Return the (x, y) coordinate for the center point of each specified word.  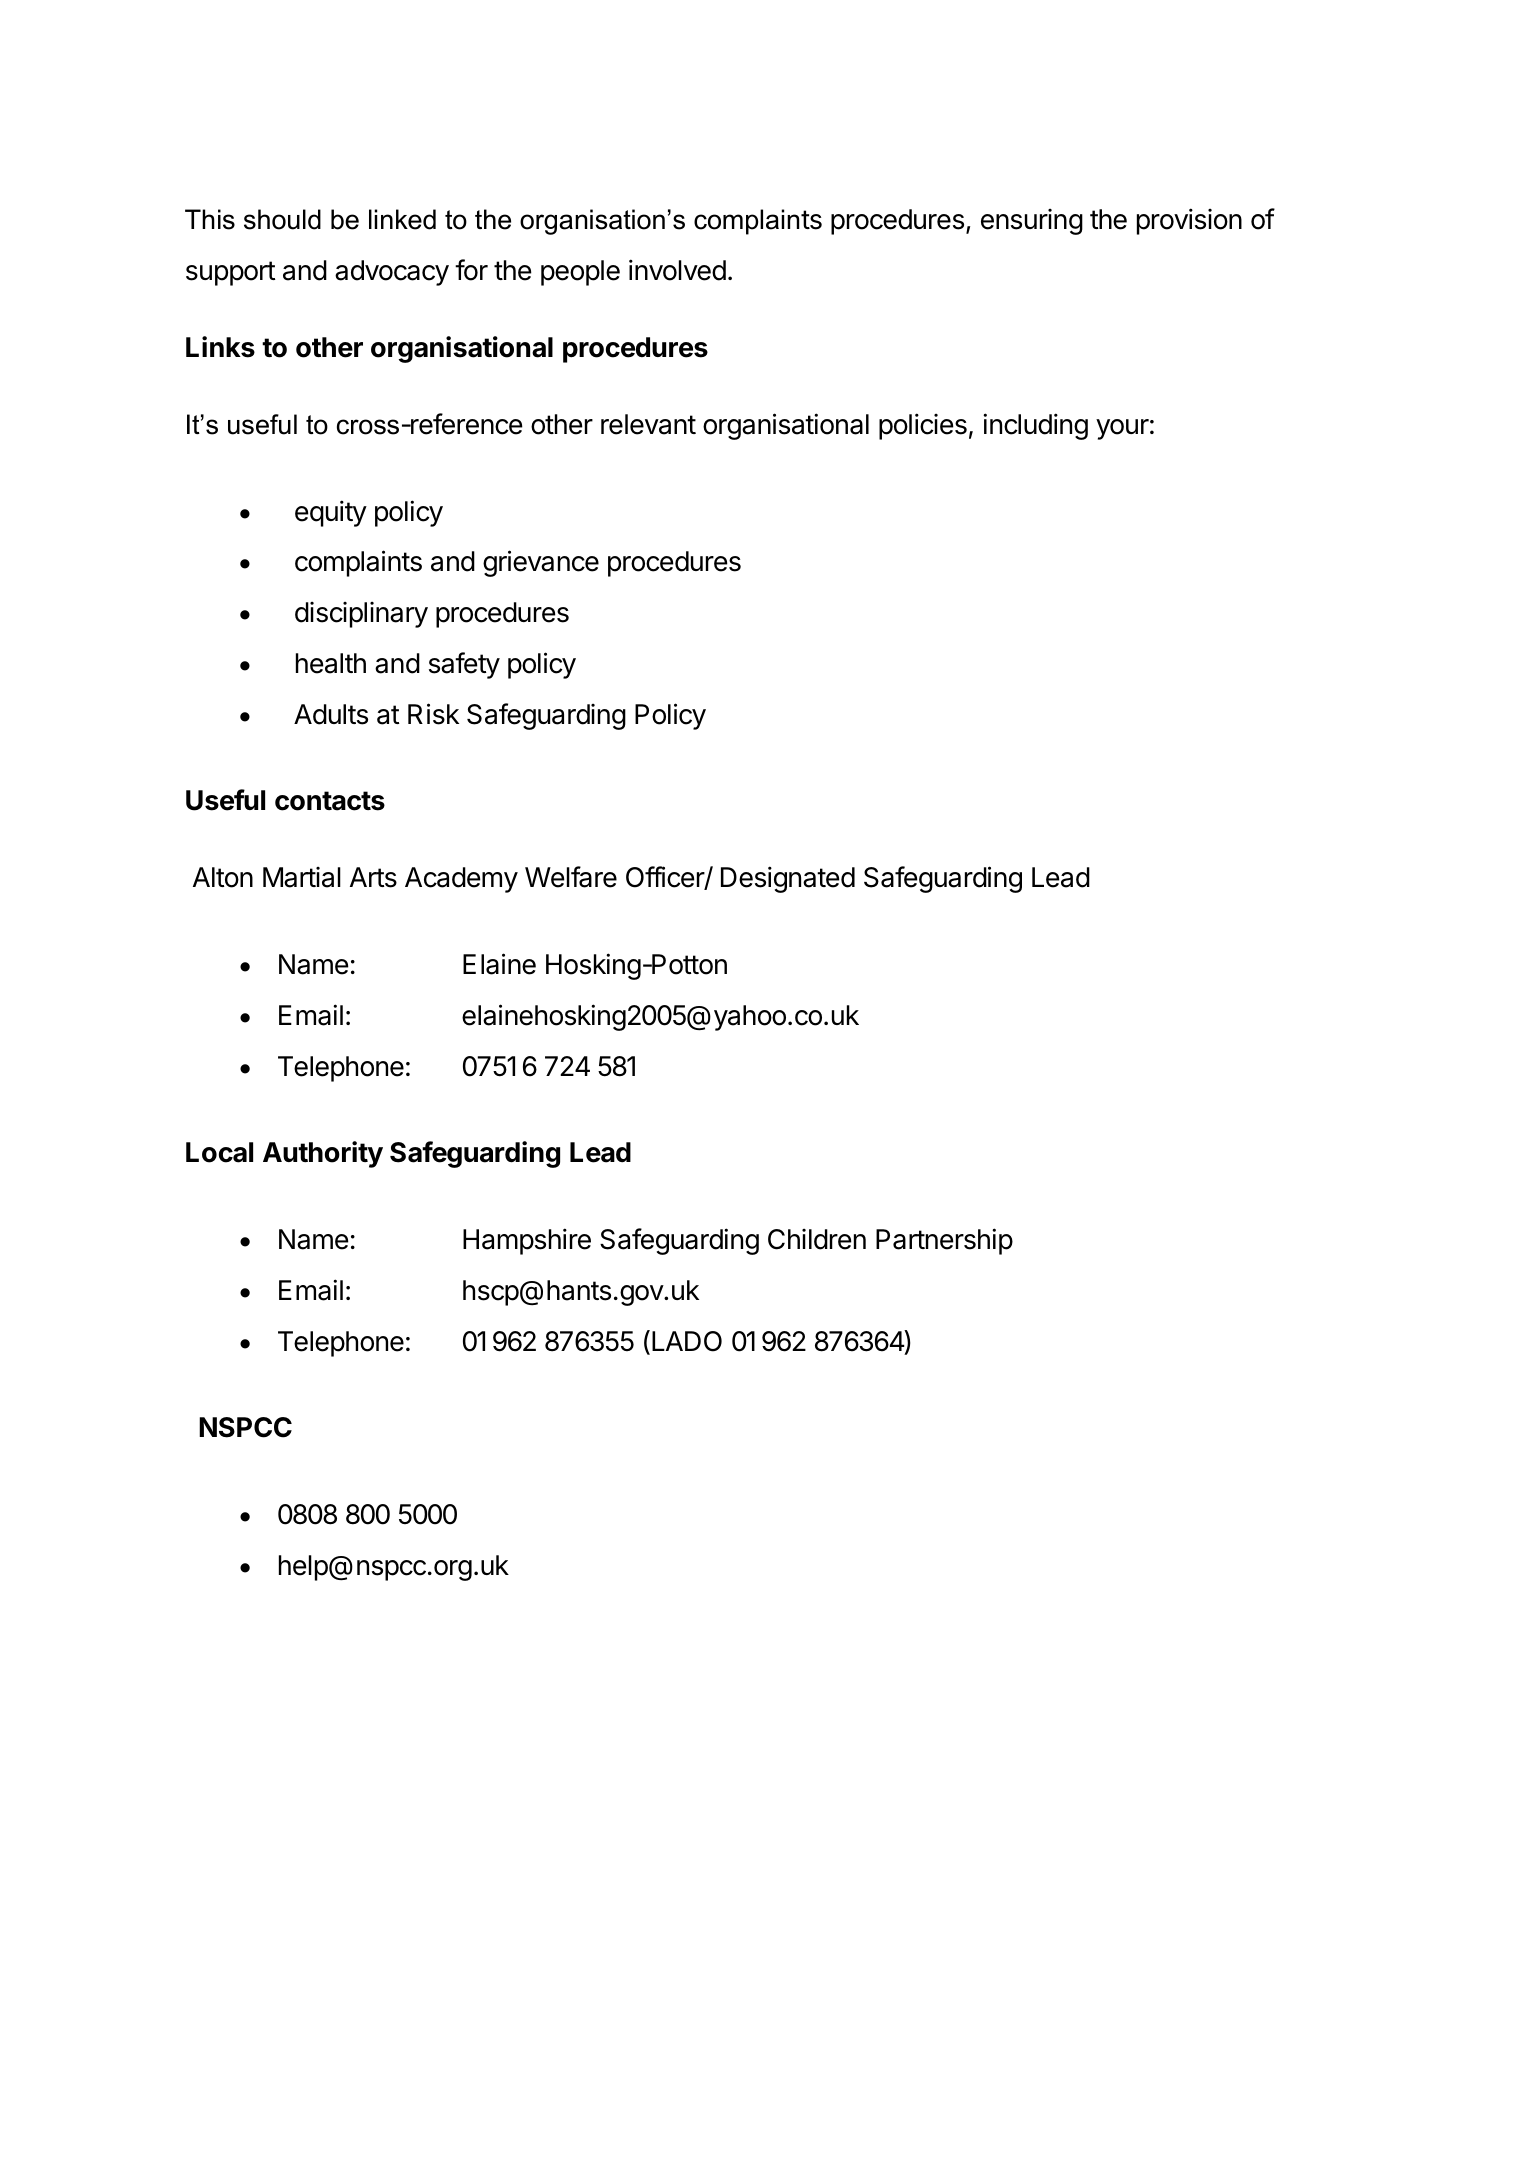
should (282, 219)
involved (677, 270)
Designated (788, 879)
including (1035, 426)
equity (331, 513)
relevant (648, 424)
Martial (302, 877)
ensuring (1032, 222)
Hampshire (527, 1241)
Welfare (571, 877)
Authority (323, 1154)
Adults (331, 714)
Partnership (944, 1241)
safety (464, 665)
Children (817, 1239)
